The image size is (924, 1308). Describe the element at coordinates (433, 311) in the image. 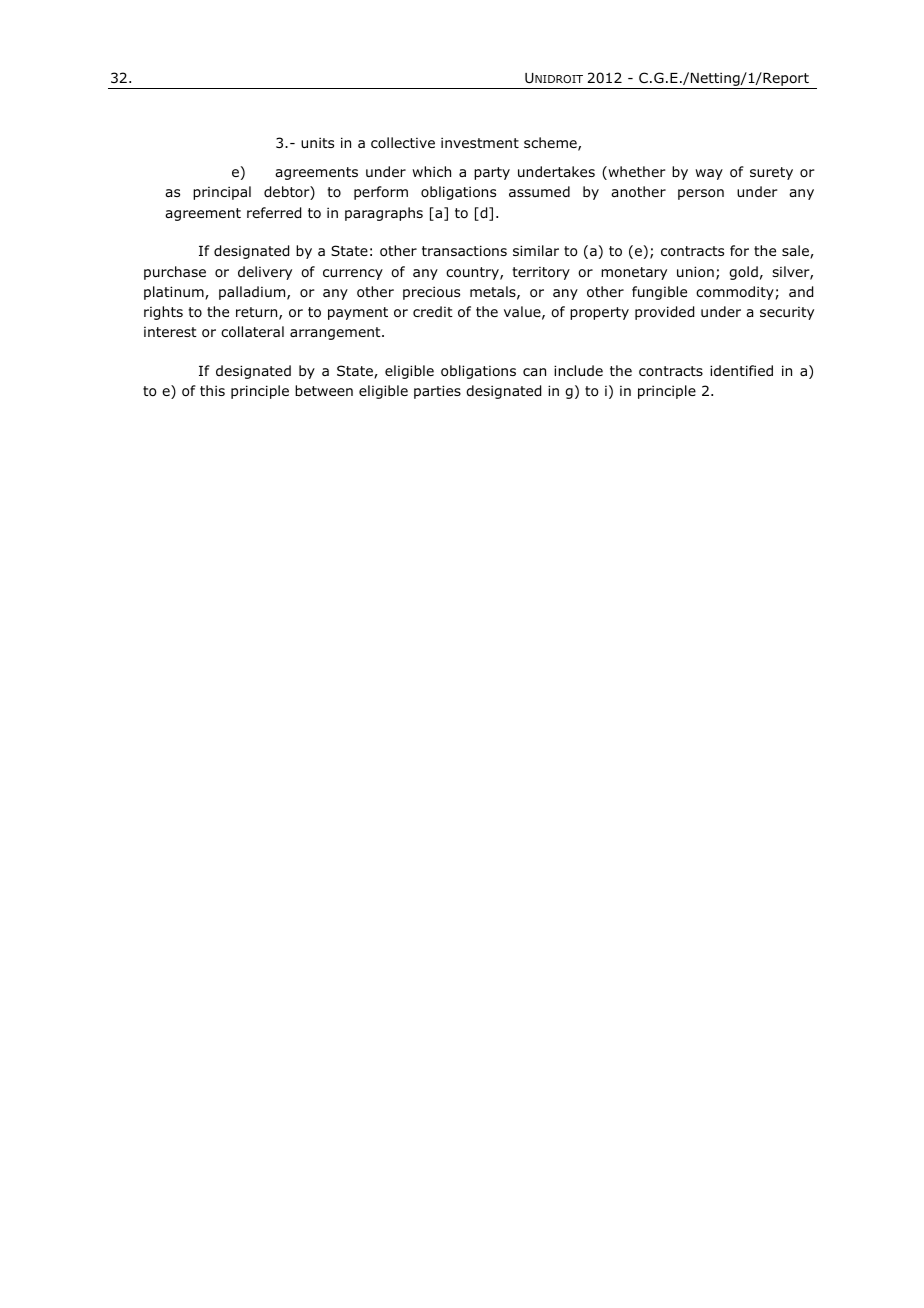

I see `credit` at that location.
